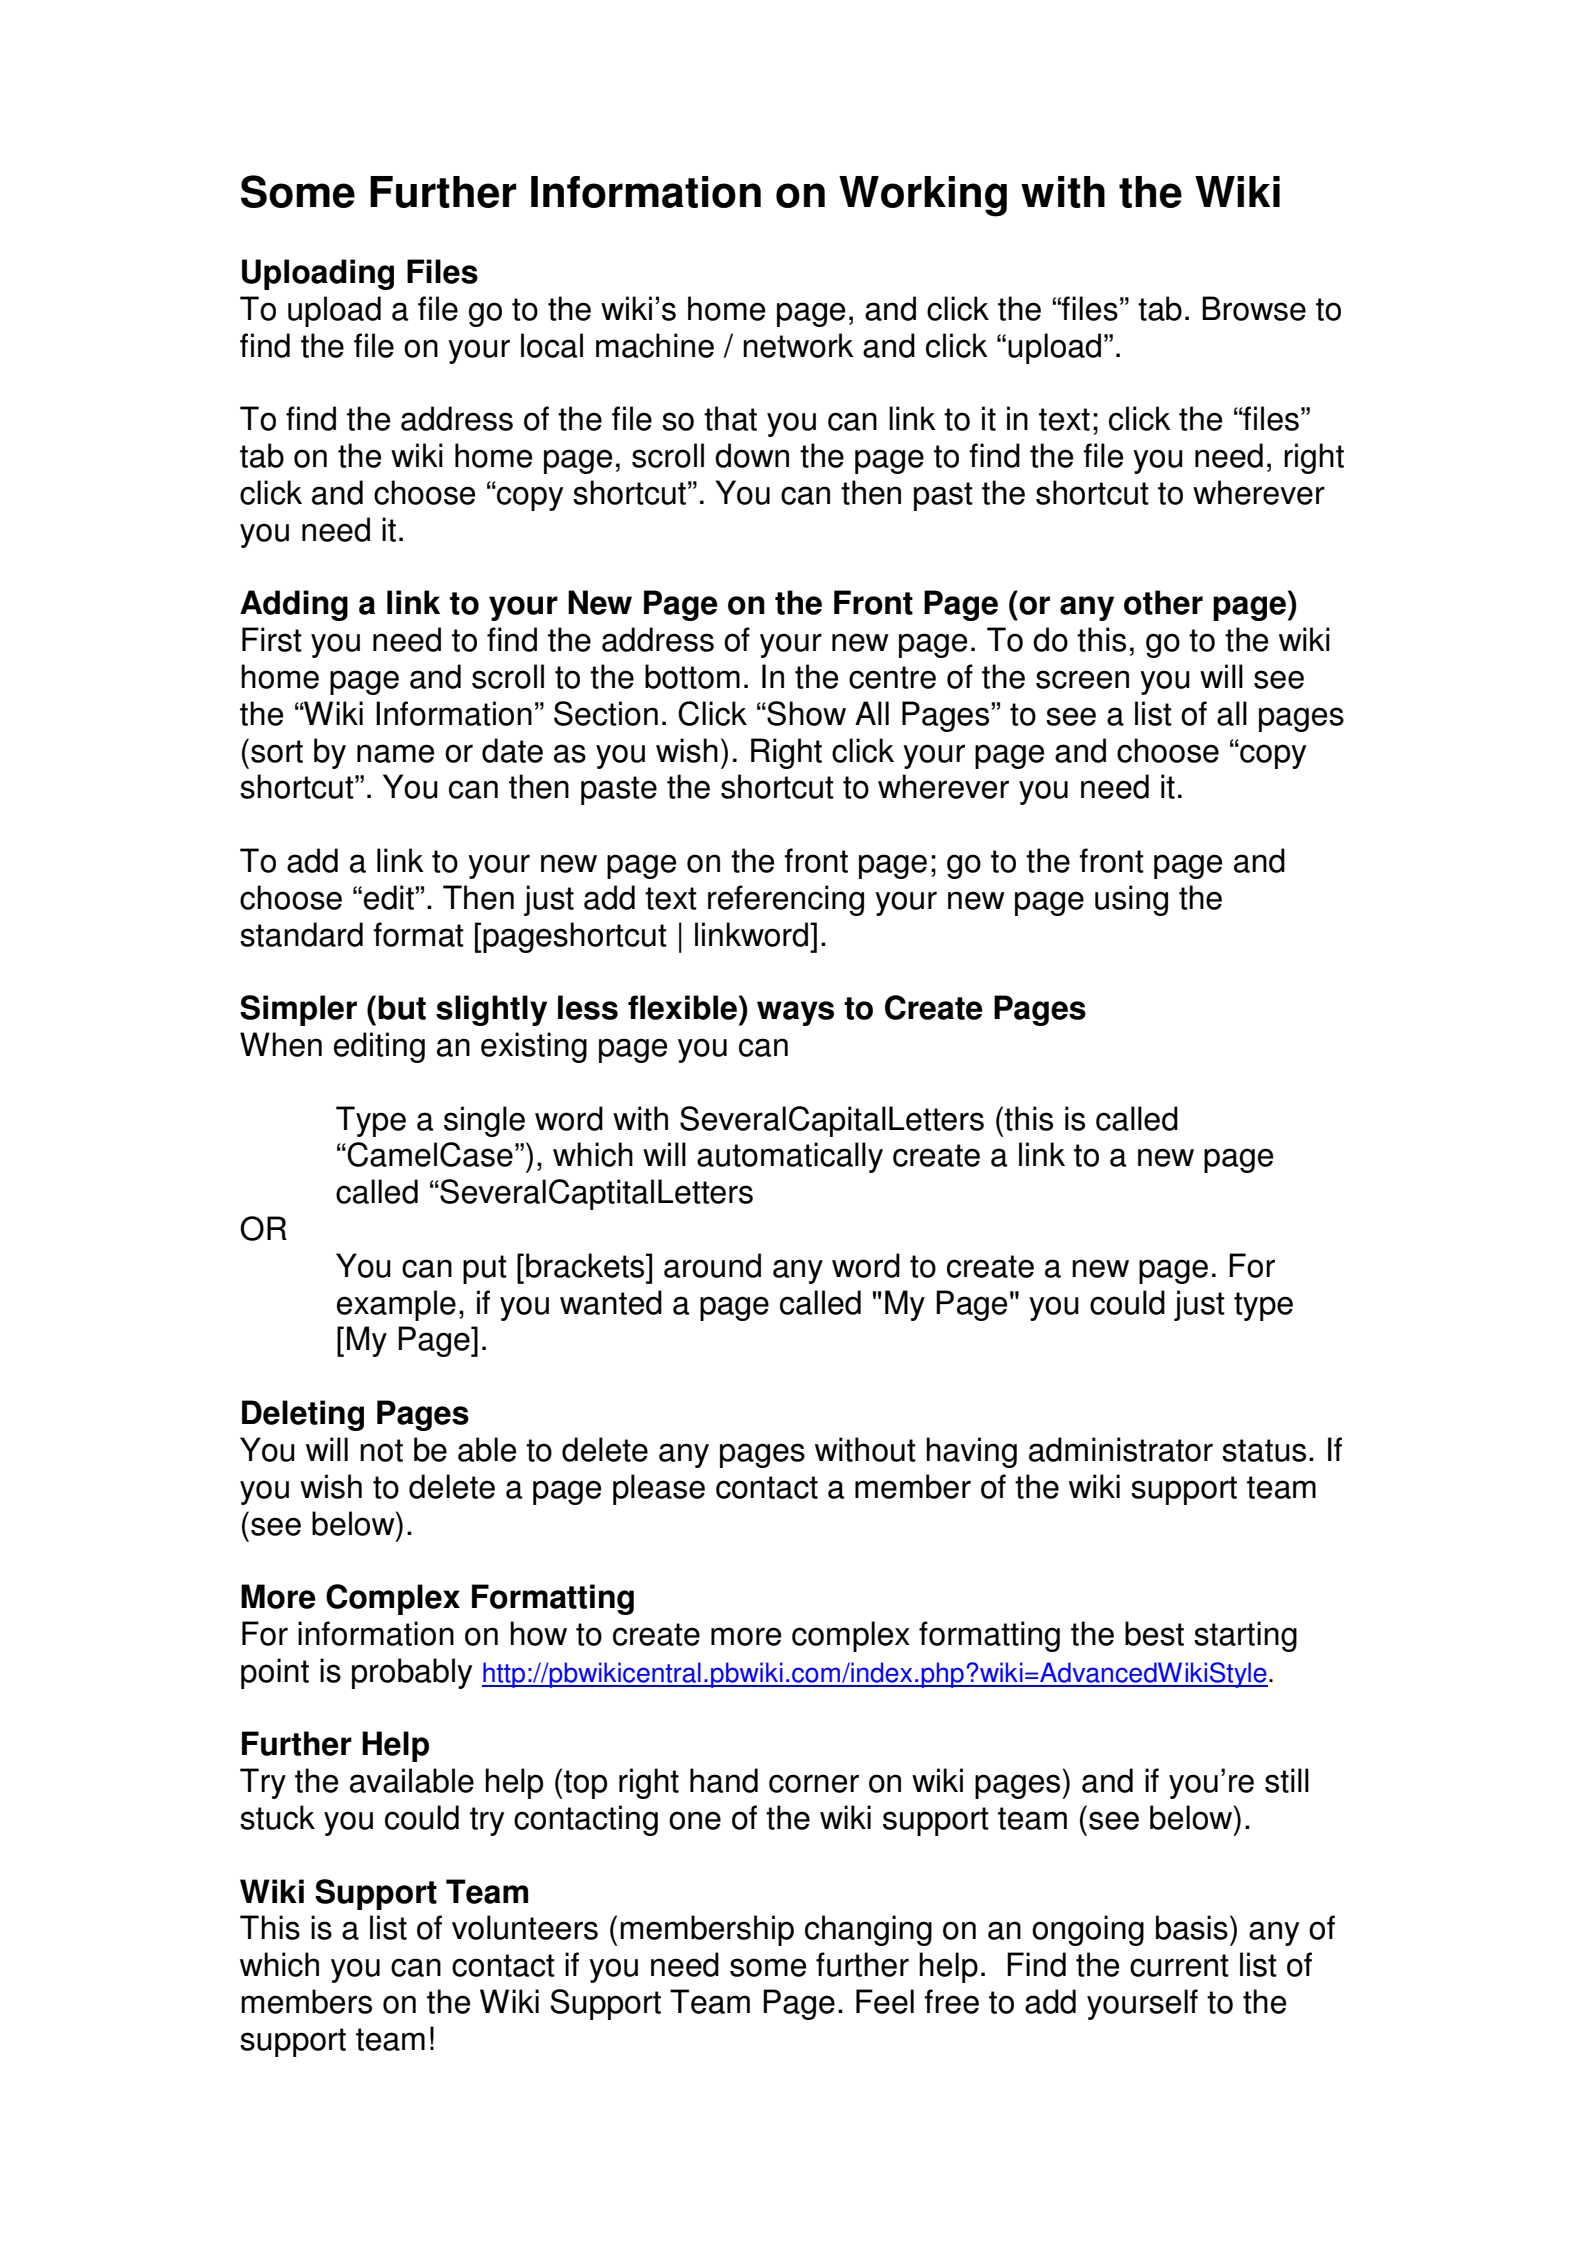 The width and height of the page is (1587, 2246). What do you see at coordinates (1254, 308) in the page?
I see `Browse` at bounding box center [1254, 308].
